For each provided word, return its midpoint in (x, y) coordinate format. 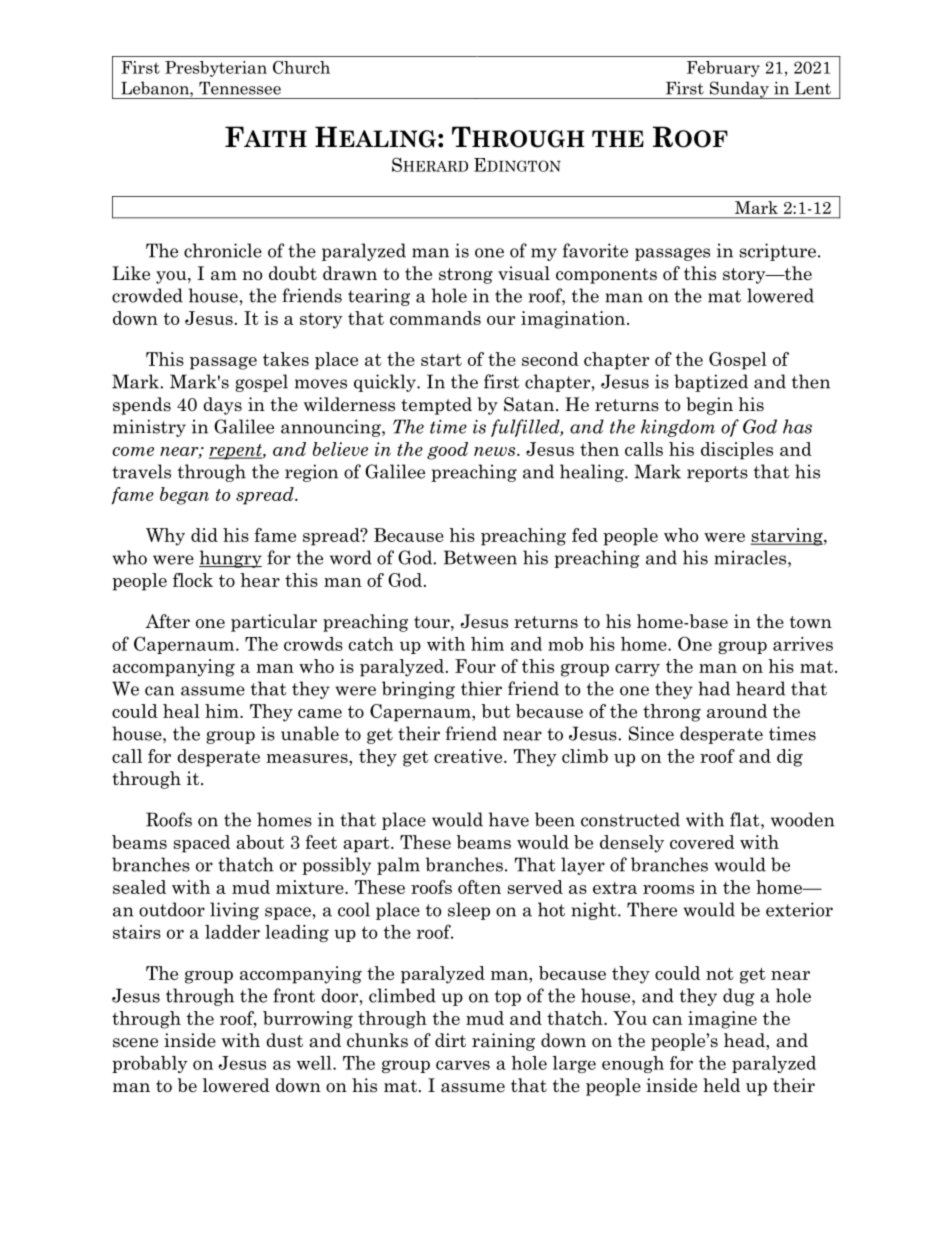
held (721, 1085)
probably (150, 1064)
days (222, 406)
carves (463, 1065)
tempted (436, 406)
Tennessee (240, 88)
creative (469, 756)
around (737, 711)
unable (310, 733)
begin (709, 406)
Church (301, 67)
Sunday (739, 90)
